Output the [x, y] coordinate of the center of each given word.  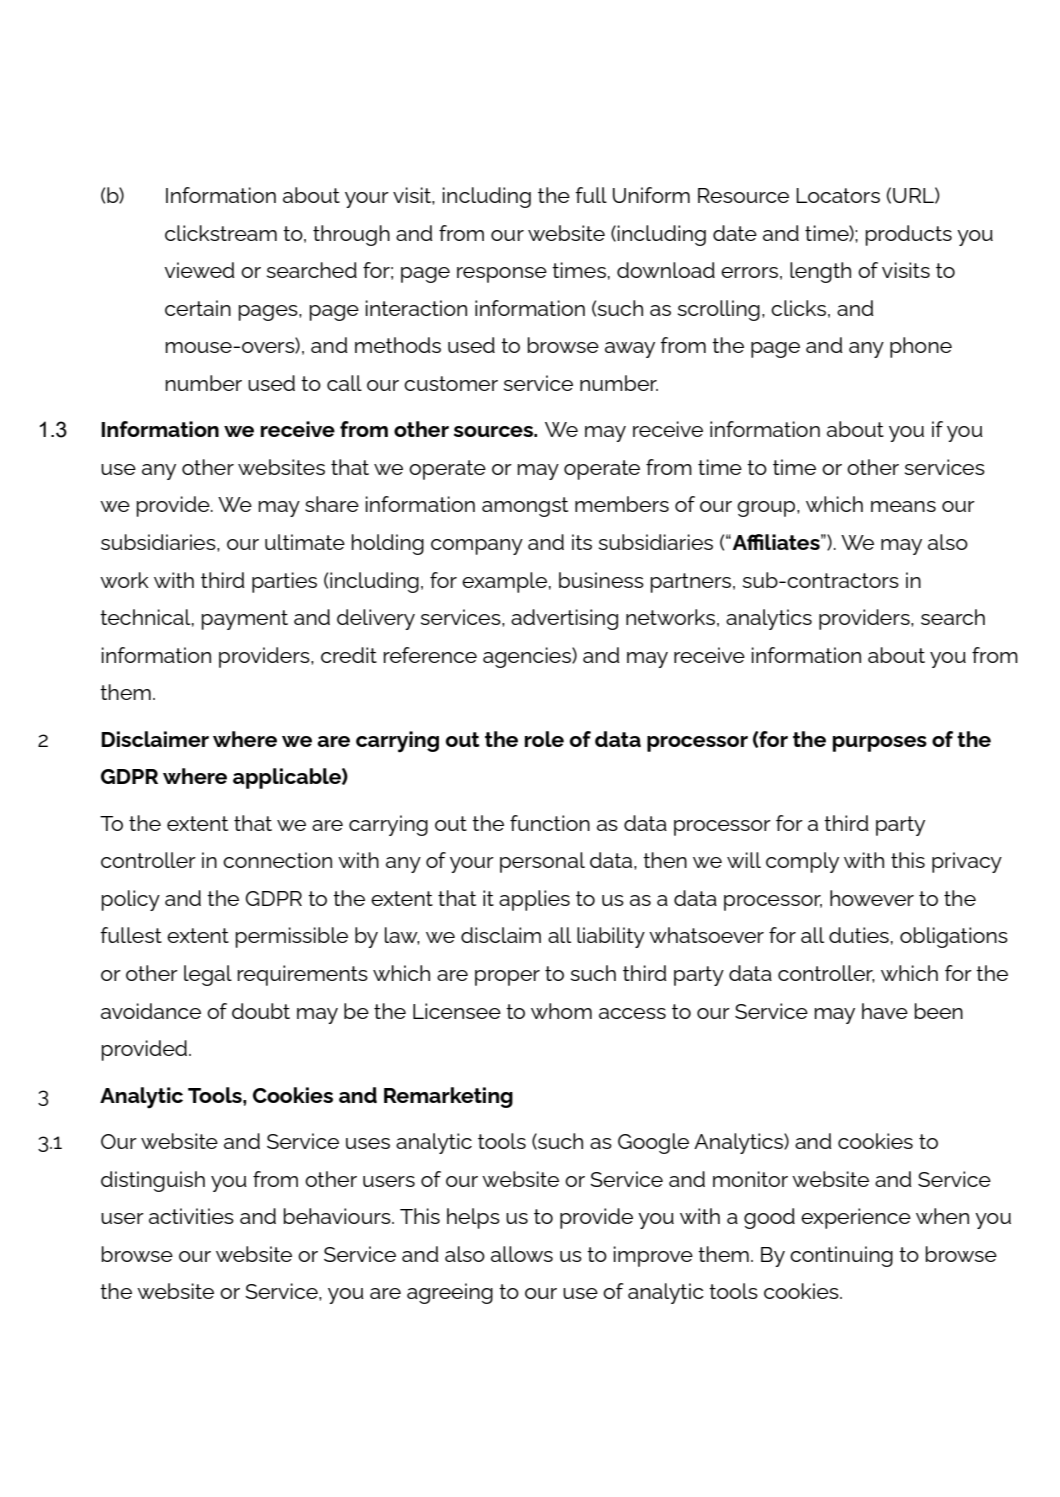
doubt [261, 1011]
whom [561, 1011]
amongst [525, 507]
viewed [199, 270]
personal [542, 862]
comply [802, 862]
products [908, 235]
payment [244, 620]
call [344, 383]
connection [277, 860]
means [903, 506]
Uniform [651, 195]
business [601, 580]
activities [191, 1216]
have [885, 1011]
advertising [564, 619]
